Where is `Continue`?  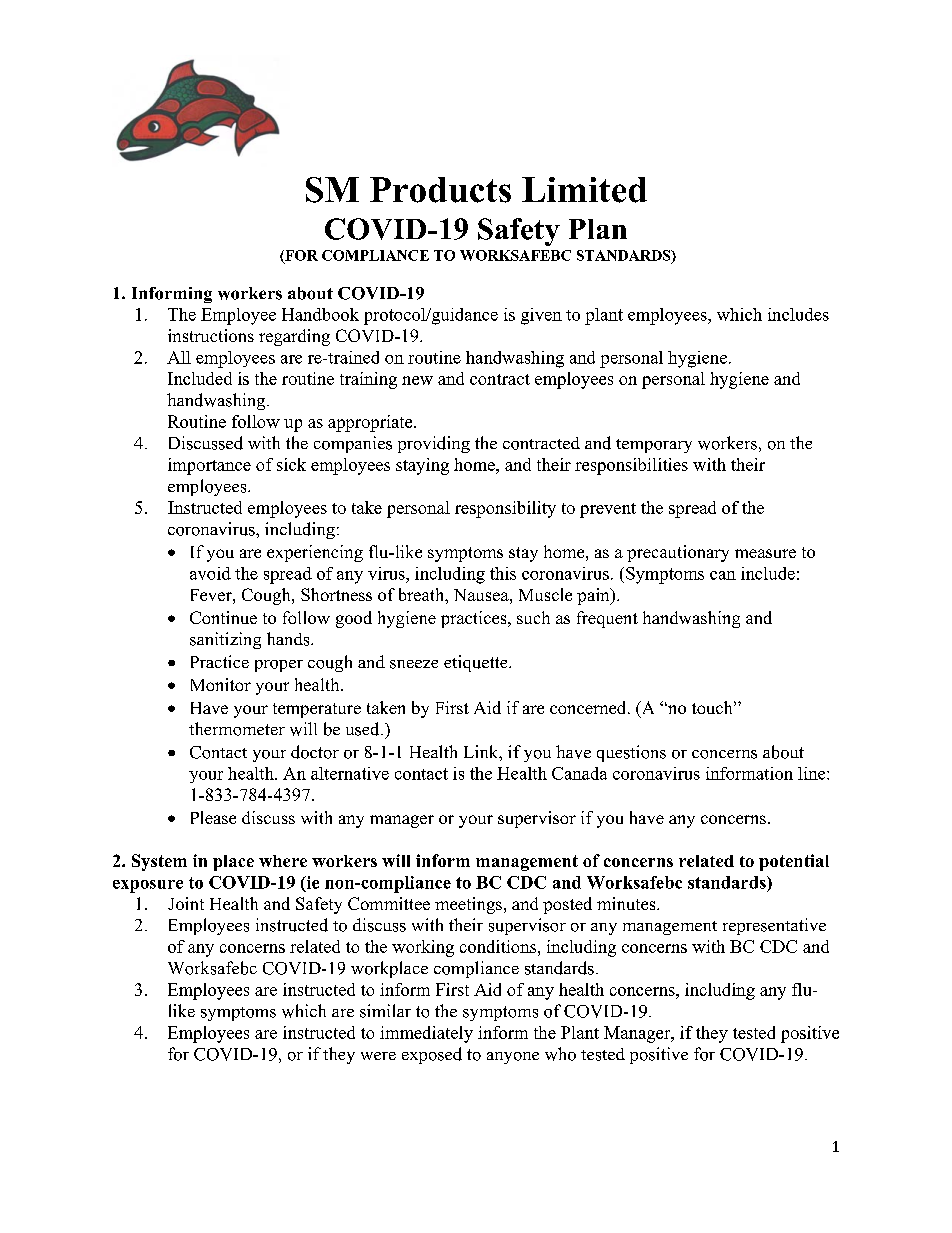 Continue is located at coordinates (223, 617).
